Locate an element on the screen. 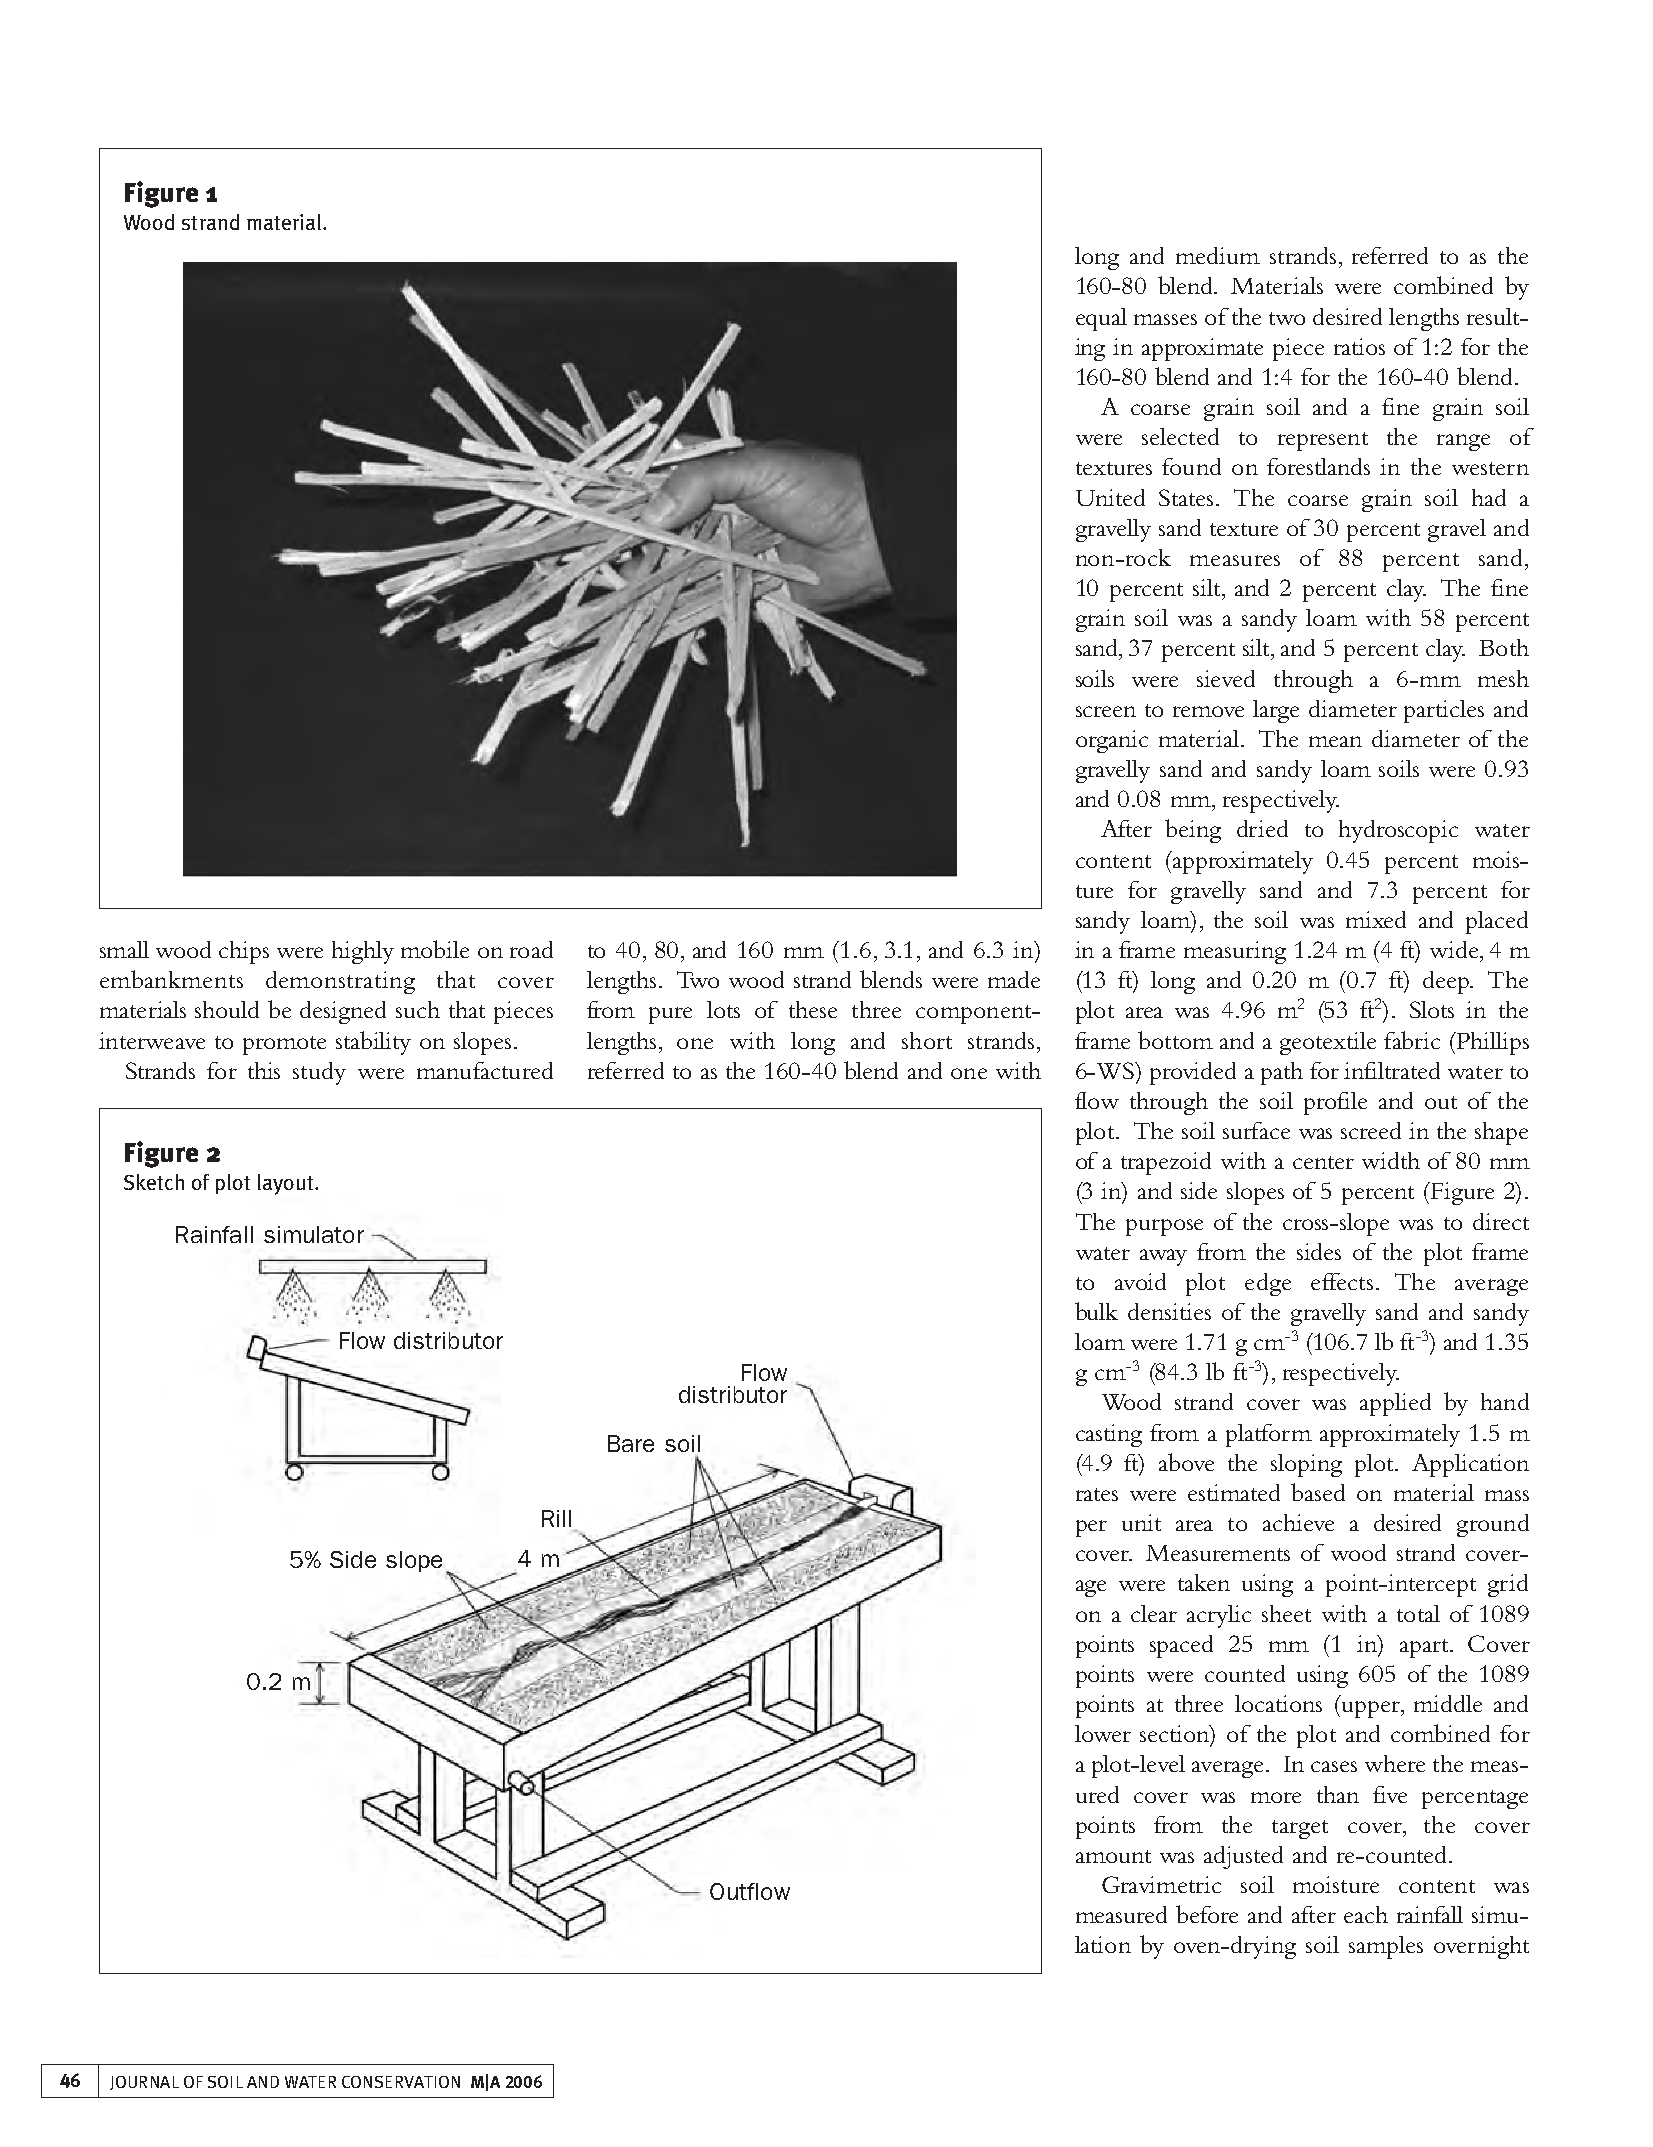 The height and width of the screenshot is (2147, 1653). center is located at coordinates (1323, 1162).
